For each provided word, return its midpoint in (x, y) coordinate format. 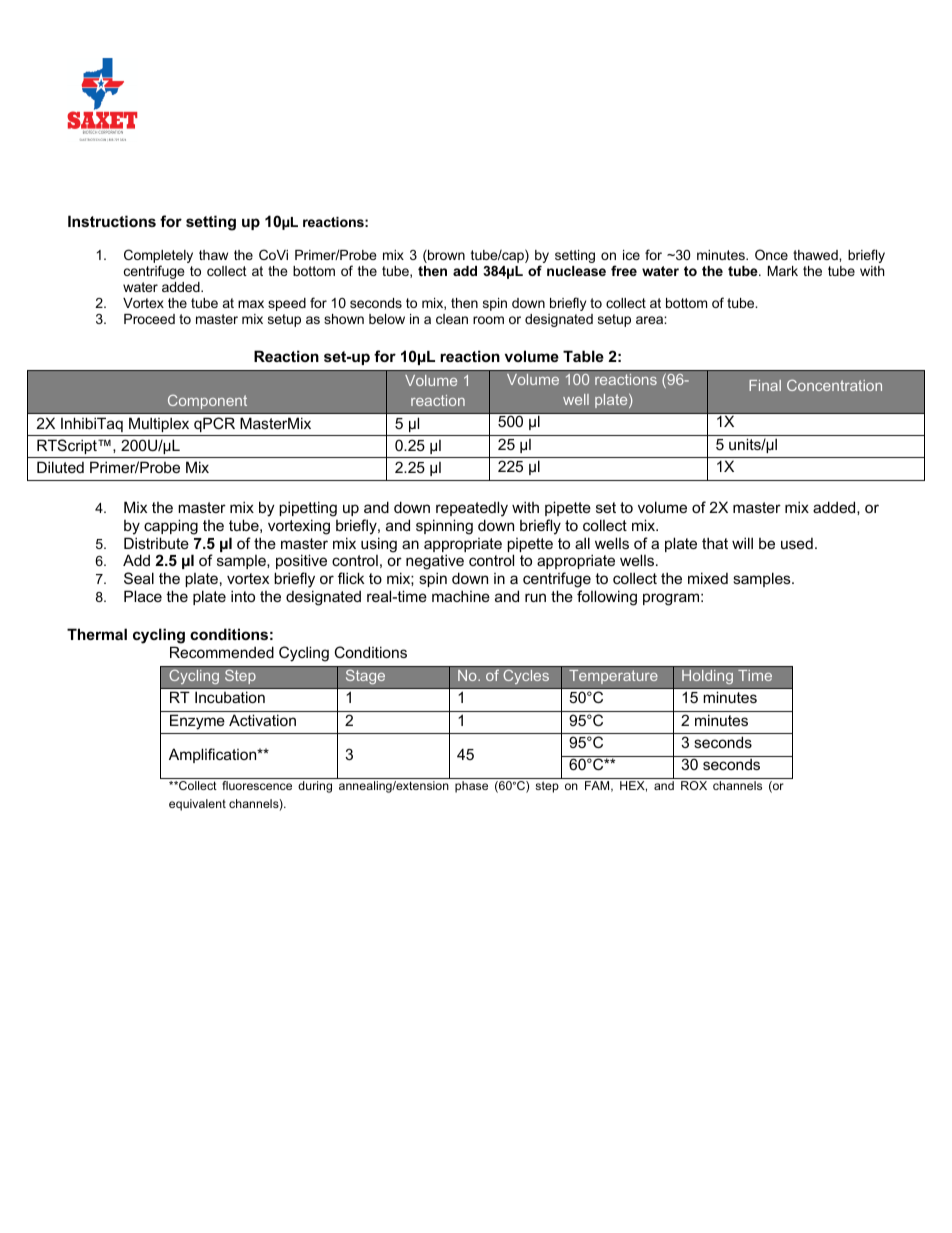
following (607, 598)
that (715, 543)
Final (765, 385)
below (387, 319)
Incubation (230, 697)
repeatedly (472, 509)
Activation (262, 720)
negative (435, 563)
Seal (139, 578)
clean (452, 319)
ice (631, 255)
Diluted (60, 467)
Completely (158, 257)
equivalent (197, 805)
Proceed (149, 319)
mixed (708, 578)
